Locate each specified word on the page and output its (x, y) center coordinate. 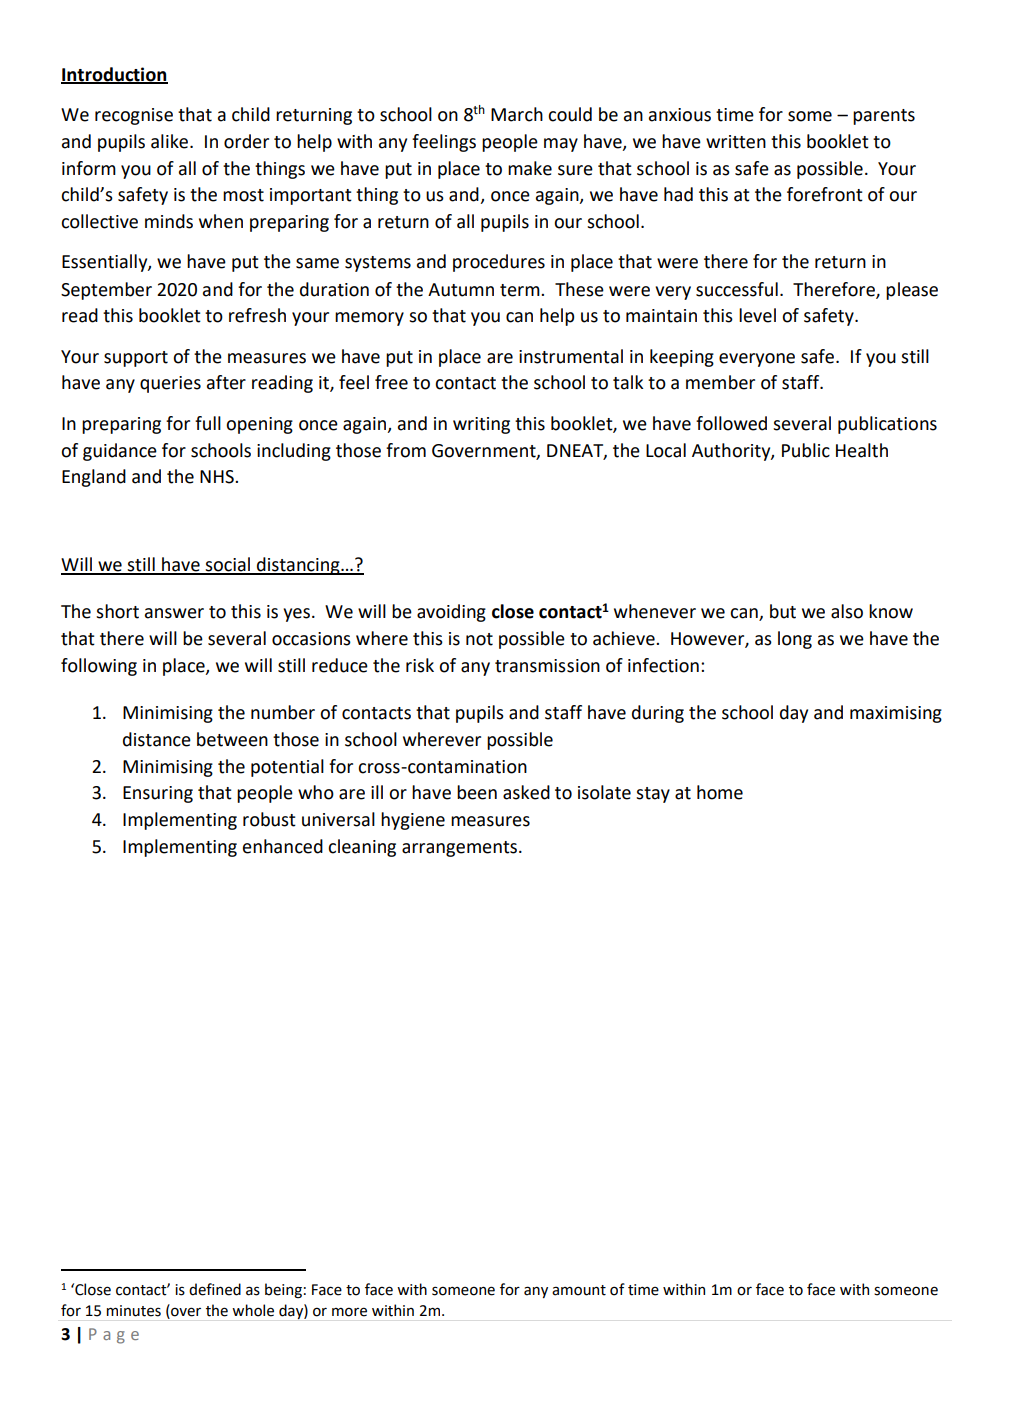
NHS (218, 477)
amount (579, 1290)
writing (481, 425)
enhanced (283, 846)
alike (171, 141)
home (720, 792)
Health (862, 450)
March (517, 114)
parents (884, 117)
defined (215, 1289)
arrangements (459, 849)
